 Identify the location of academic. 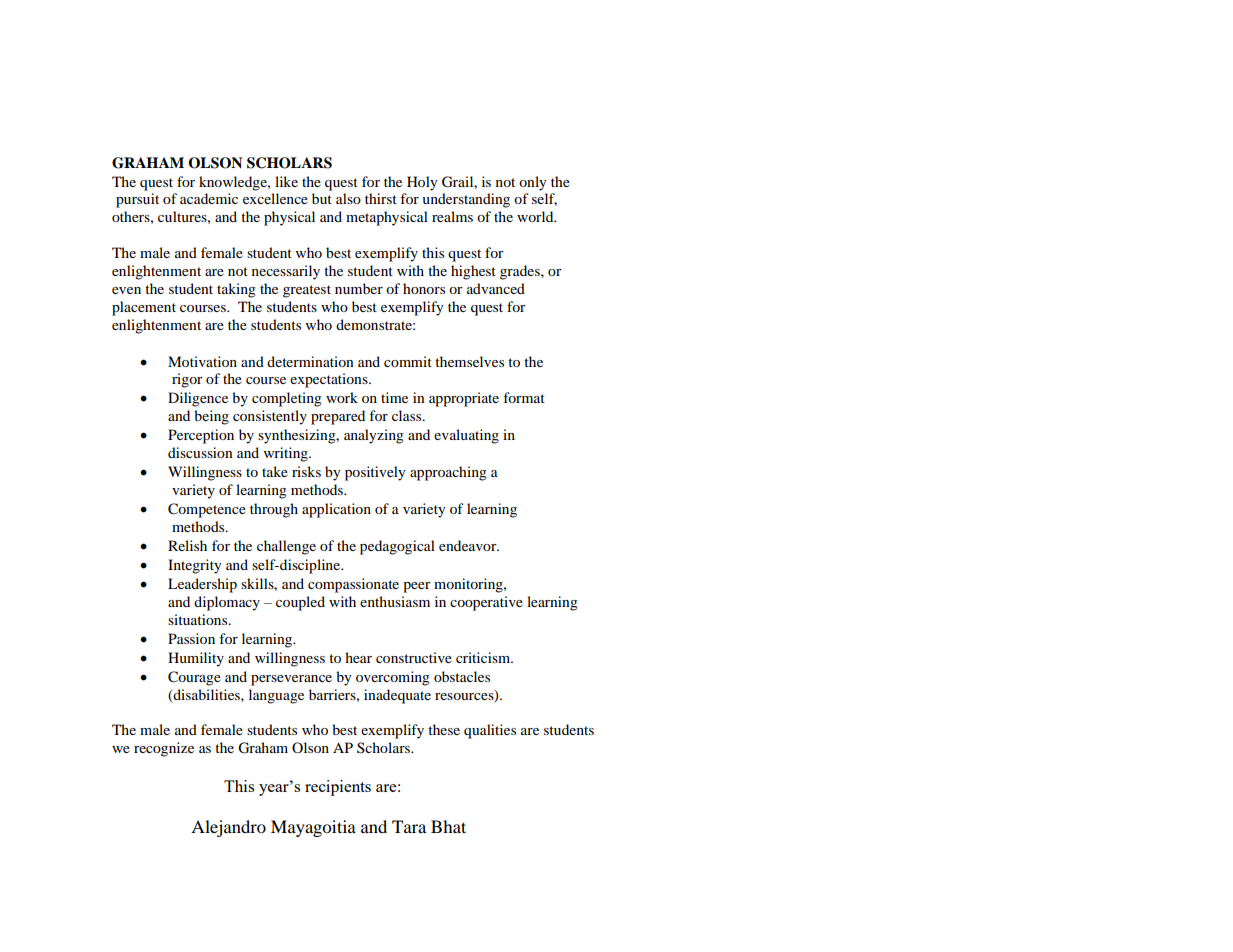
(209, 198).
